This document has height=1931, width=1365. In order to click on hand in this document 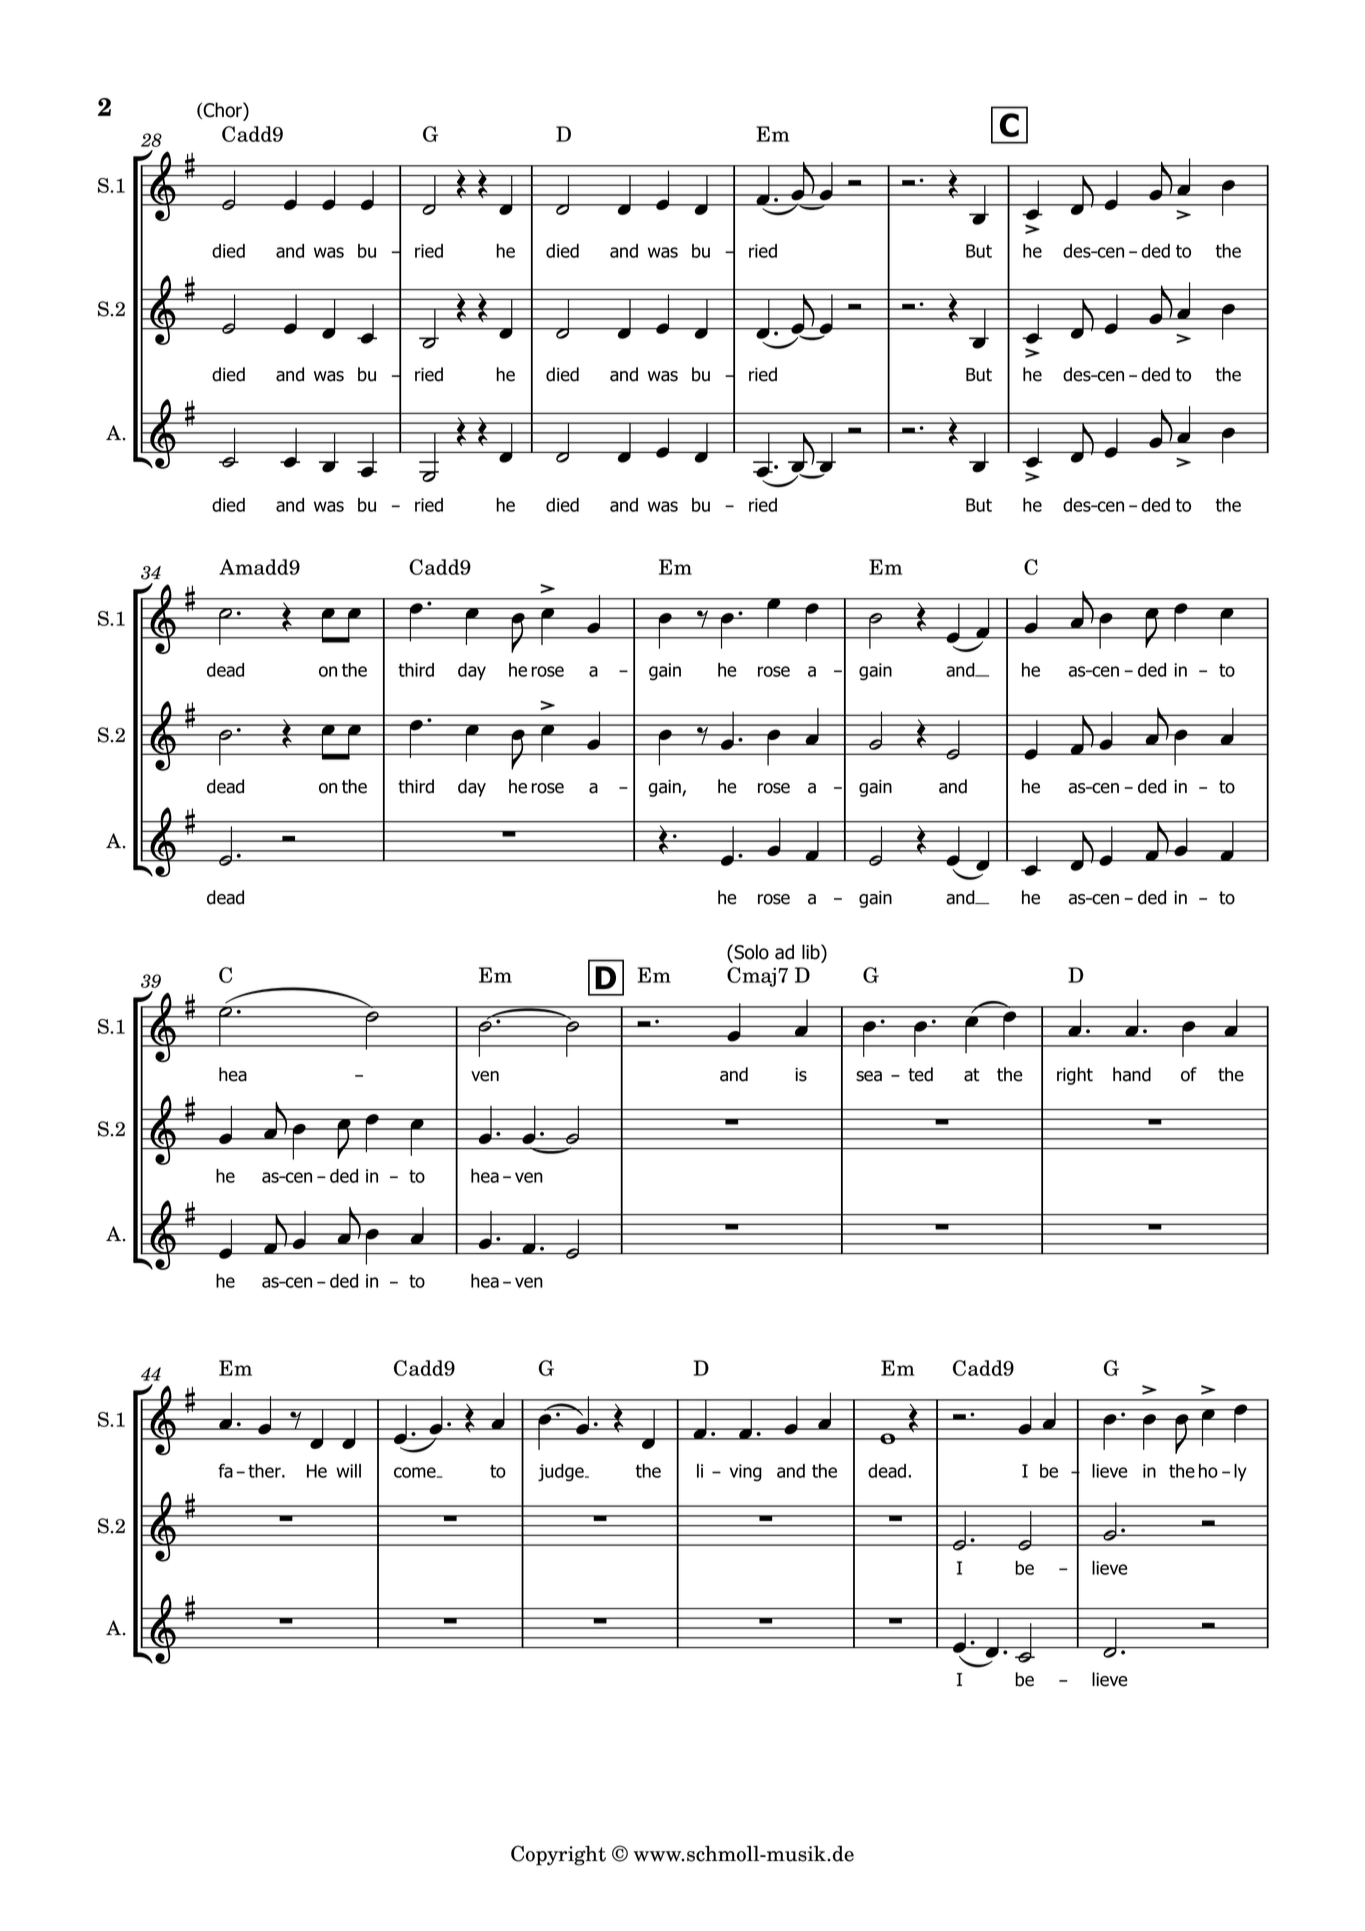, I will do `click(1132, 1074)`.
